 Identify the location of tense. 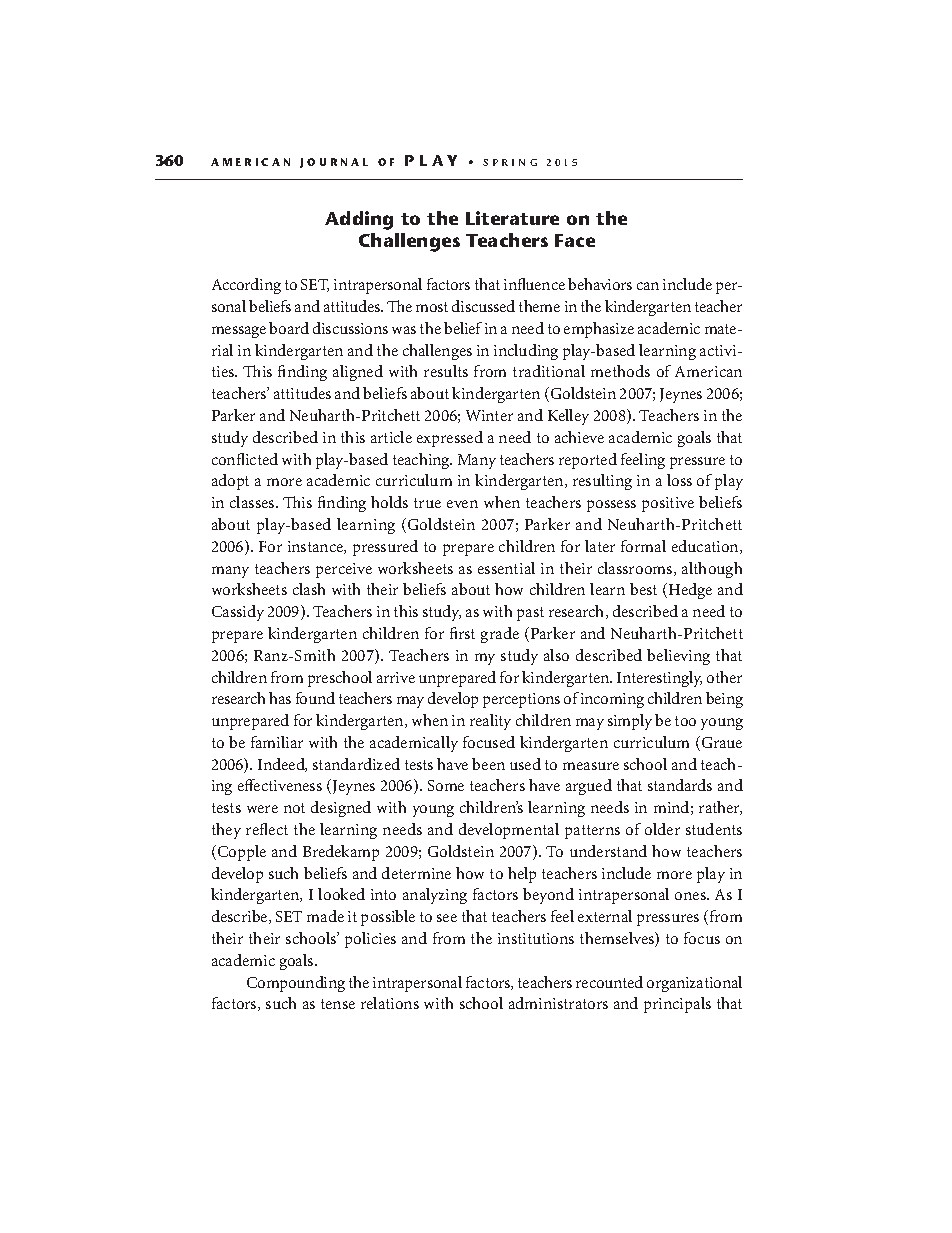
(338, 1004).
